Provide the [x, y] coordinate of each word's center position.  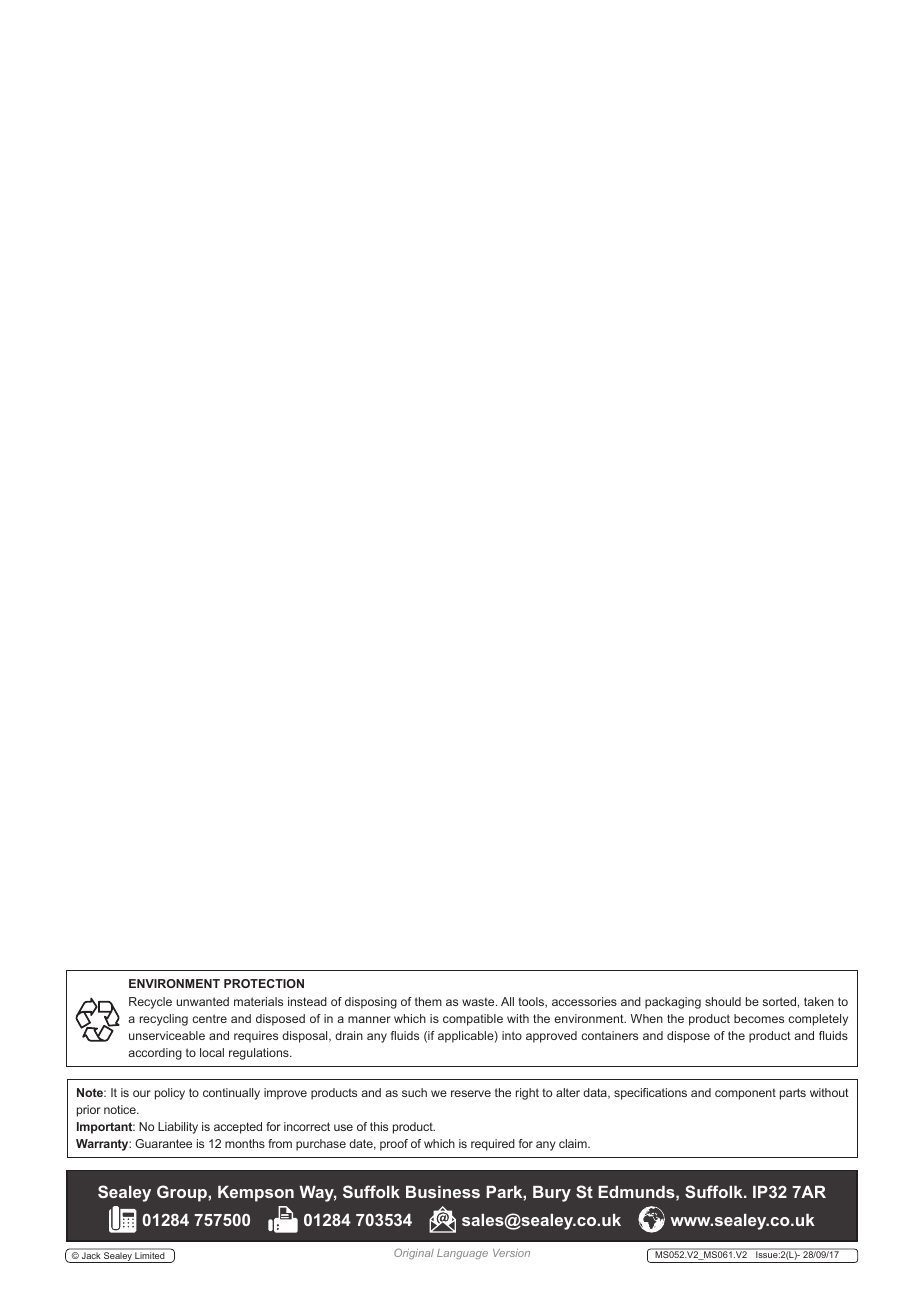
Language [462, 1254]
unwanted [203, 1001]
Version [511, 1253]
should [723, 1001]
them [428, 1001]
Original [414, 1253]
